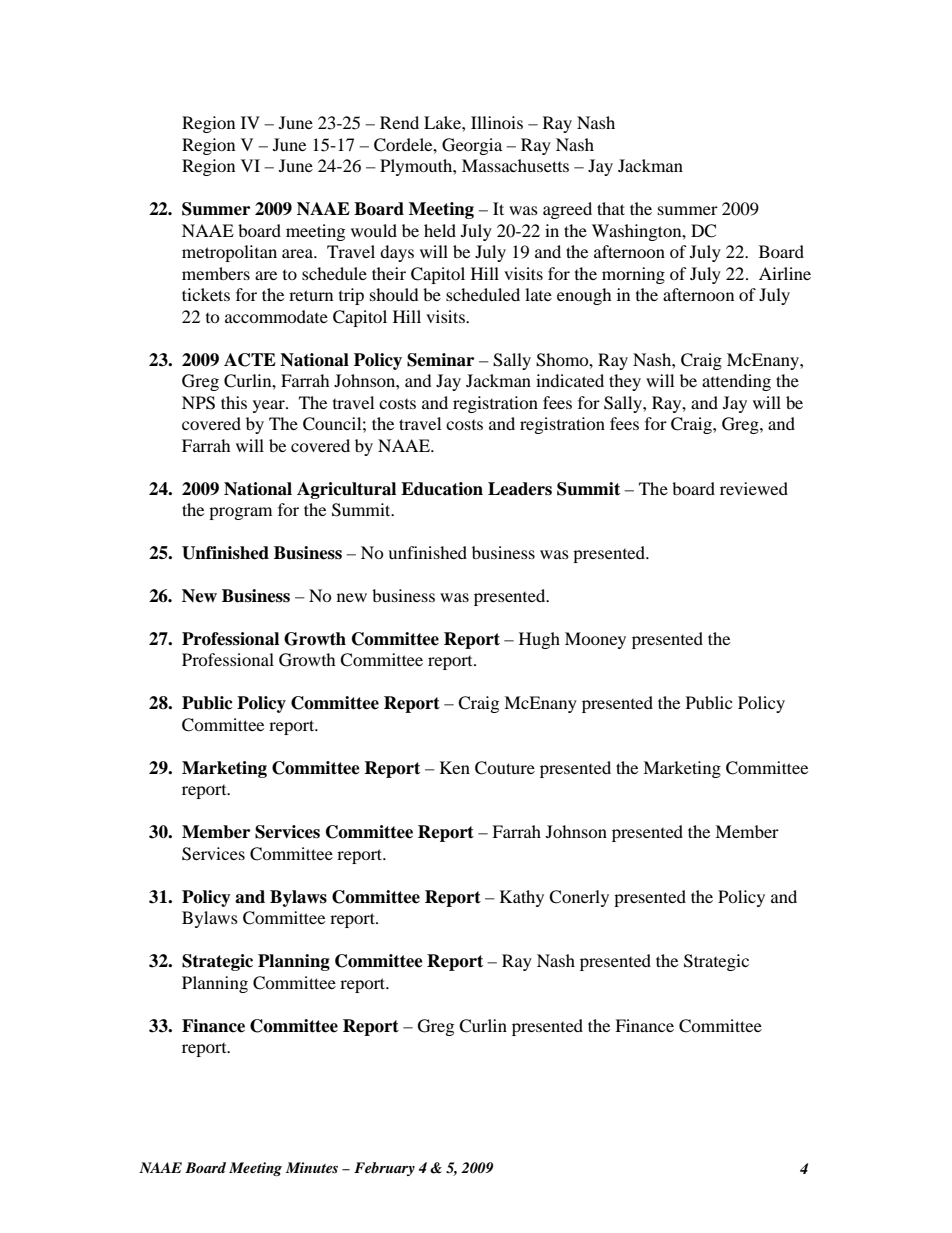 Image resolution: width=952 pixels, height=1233 pixels. Describe the element at coordinates (522, 898) in the page. I see `Kathy` at that location.
